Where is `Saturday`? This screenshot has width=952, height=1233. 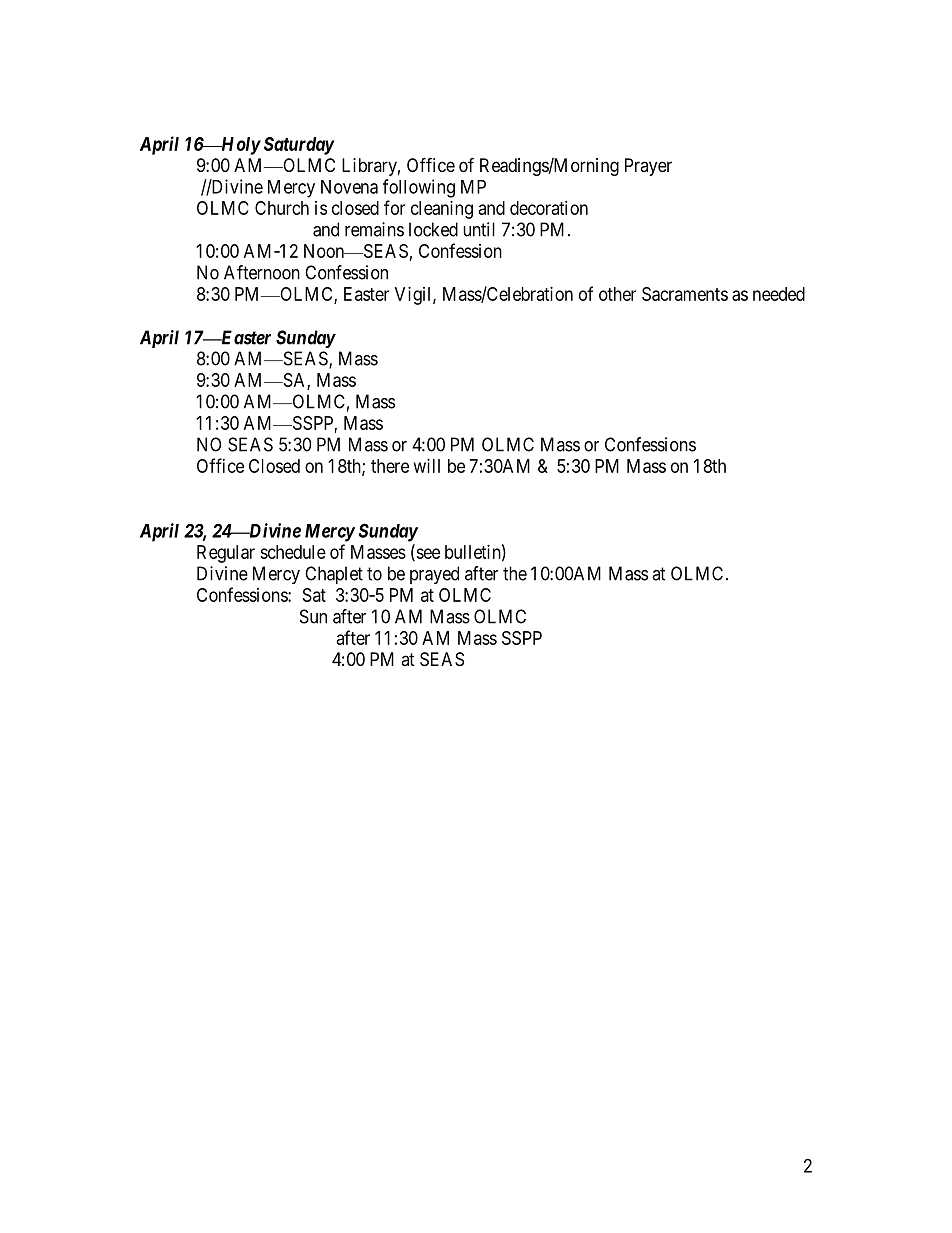
Saturday is located at coordinates (299, 146).
